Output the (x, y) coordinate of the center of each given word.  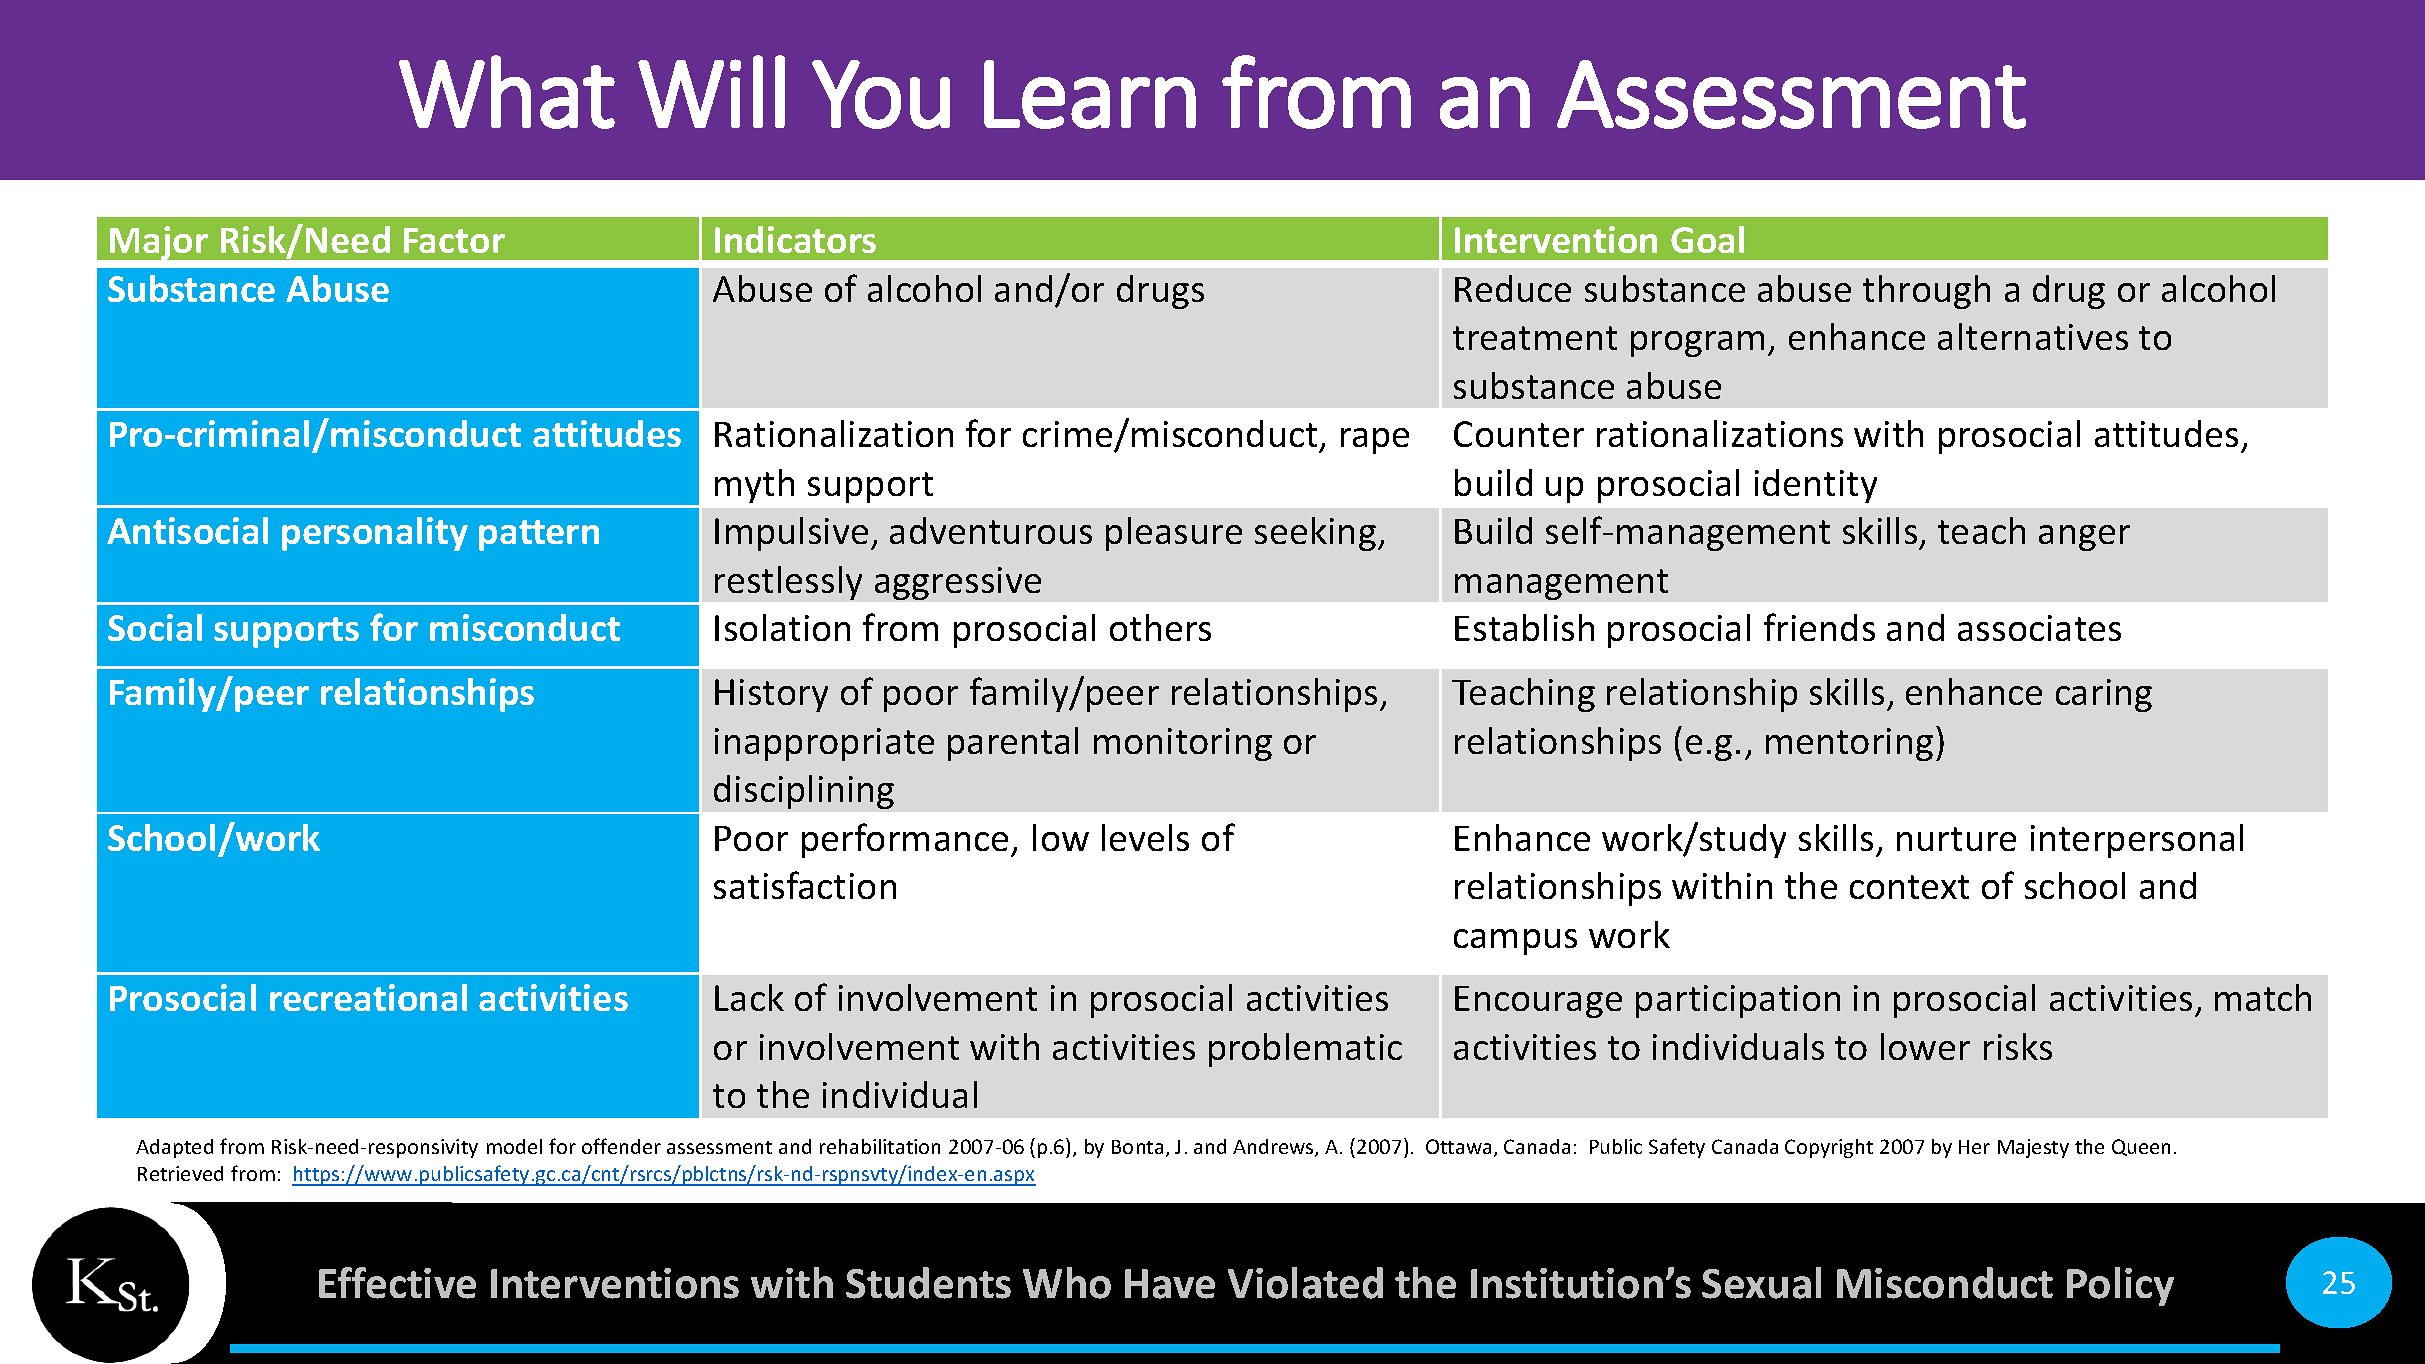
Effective (397, 1283)
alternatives (2033, 336)
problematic (1305, 1050)
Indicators (795, 239)
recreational (368, 997)
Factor (454, 240)
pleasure (1174, 534)
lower (1925, 1046)
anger (2084, 538)
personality (375, 534)
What (507, 92)
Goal (1707, 239)
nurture (1956, 839)
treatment (1535, 338)
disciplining (804, 792)
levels (1145, 837)
